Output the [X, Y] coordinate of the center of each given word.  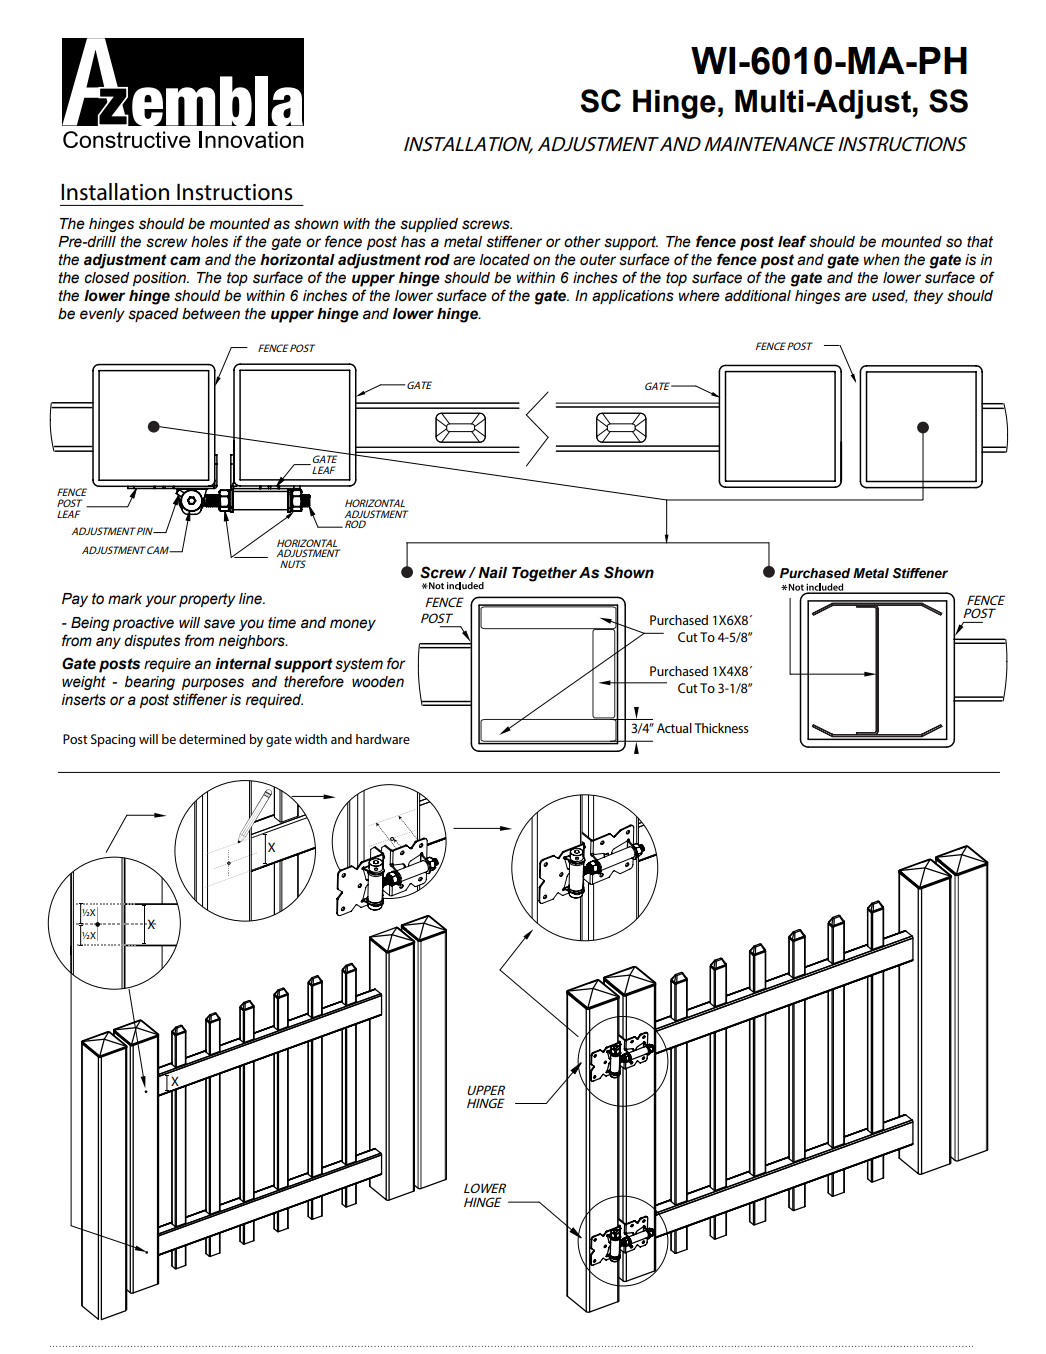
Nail [492, 572]
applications [633, 297]
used [890, 296]
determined [212, 739]
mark [125, 599]
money [353, 625]
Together [544, 574]
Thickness [721, 728]
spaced [153, 315]
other [582, 242]
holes [209, 242]
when [881, 260]
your [161, 601]
